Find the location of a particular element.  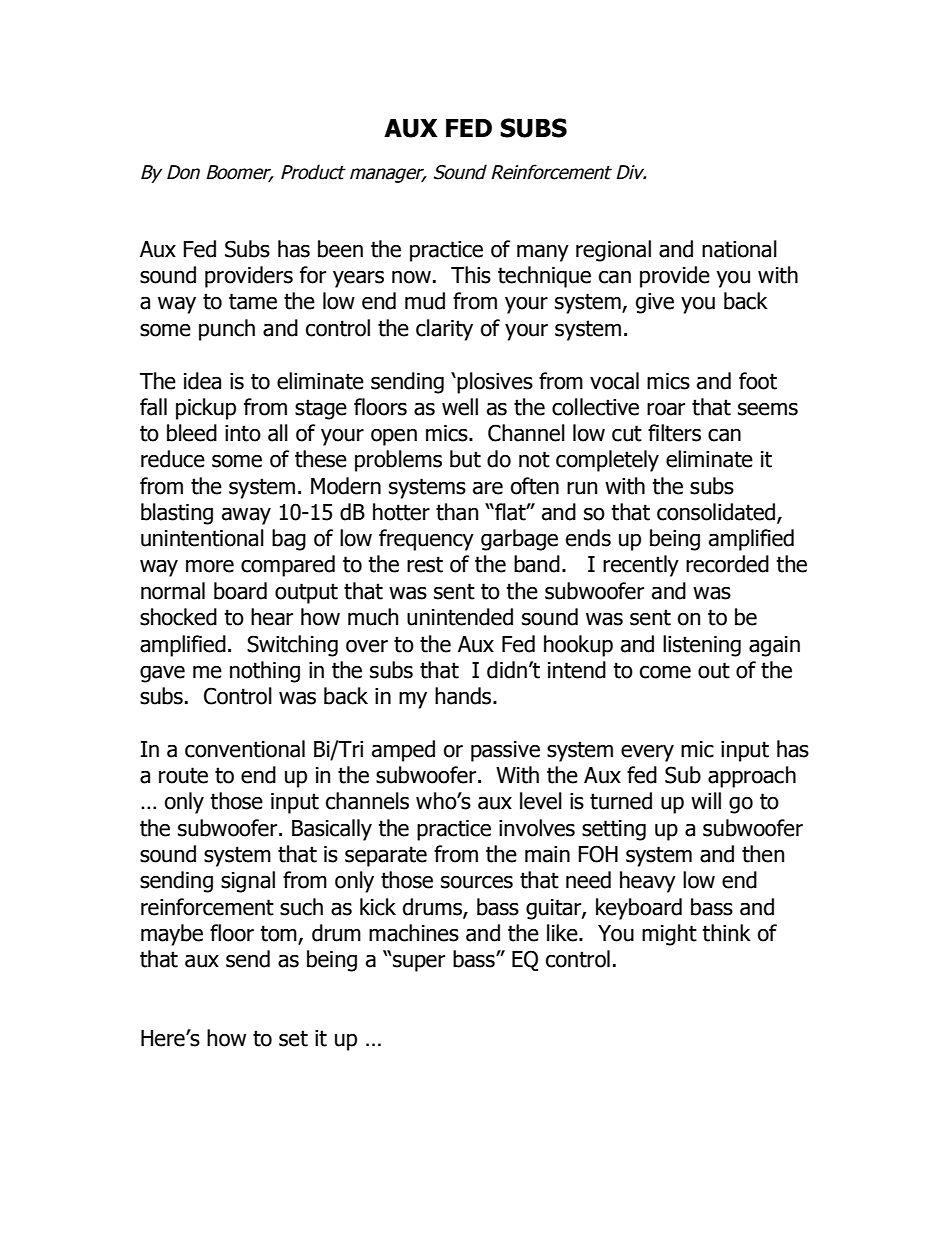

every is located at coordinates (647, 753).
